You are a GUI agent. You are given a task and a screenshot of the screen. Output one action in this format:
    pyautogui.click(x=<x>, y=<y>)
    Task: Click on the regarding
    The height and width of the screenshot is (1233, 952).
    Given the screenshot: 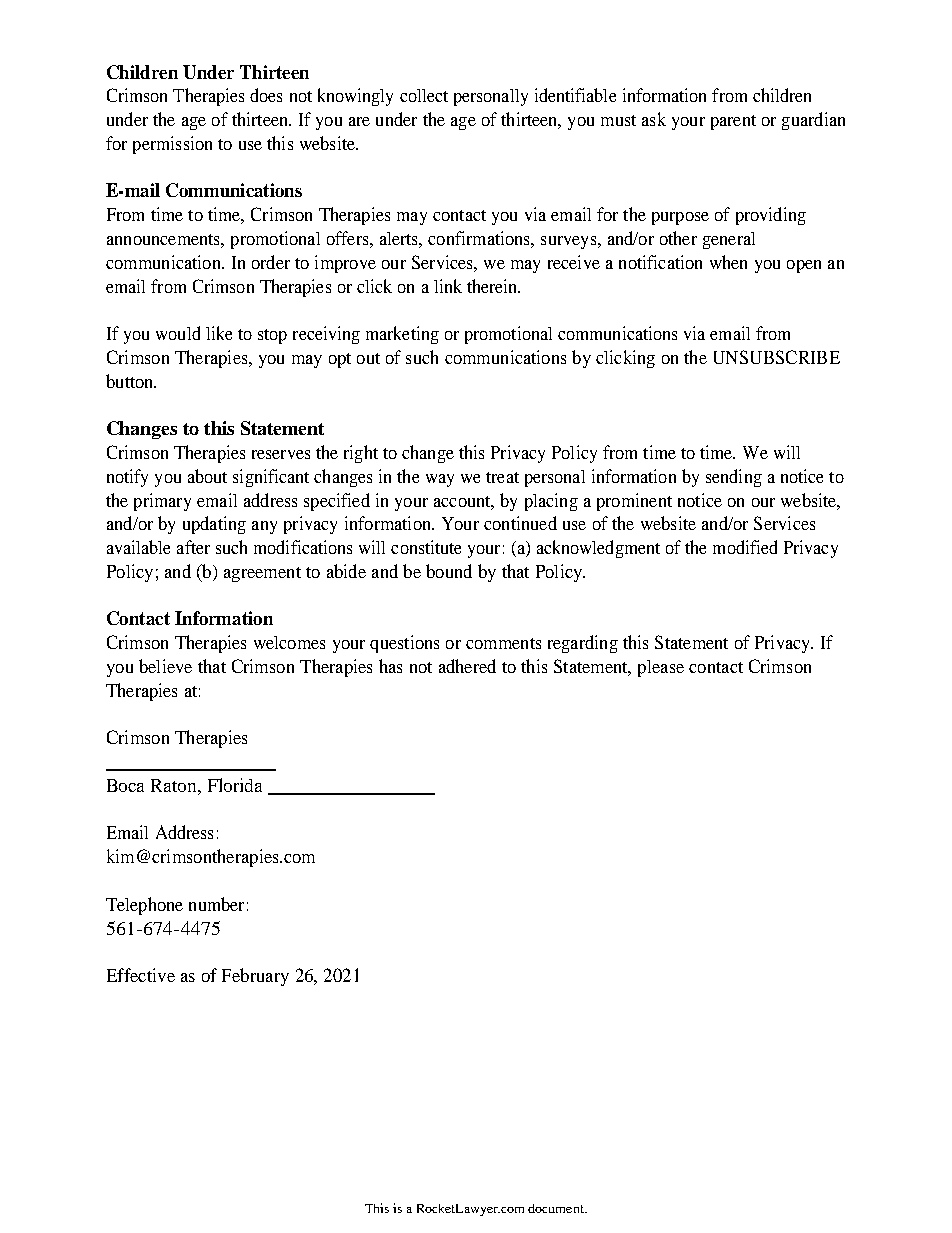 What is the action you would take?
    pyautogui.click(x=583, y=644)
